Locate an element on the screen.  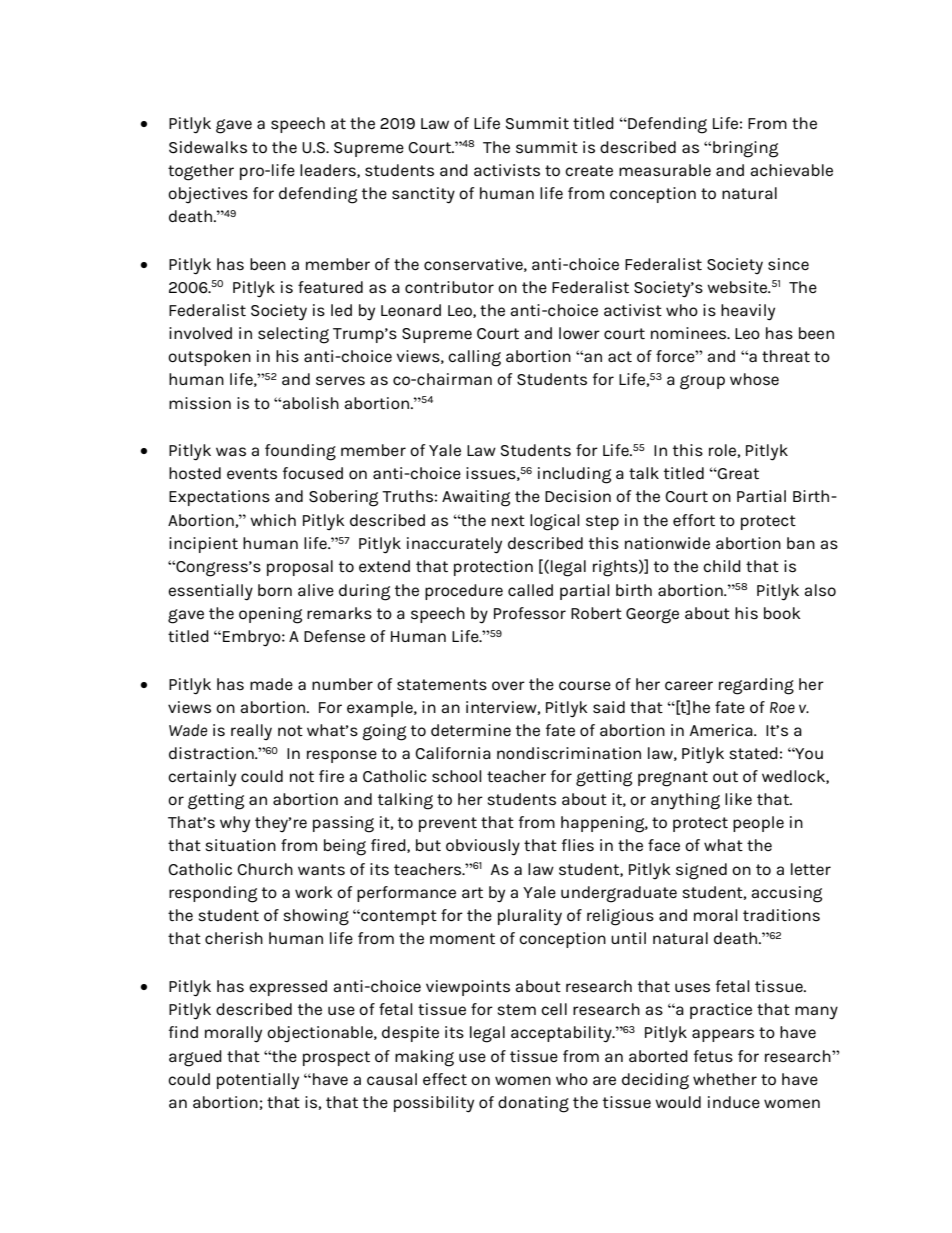
potentially is located at coordinates (258, 1081).
